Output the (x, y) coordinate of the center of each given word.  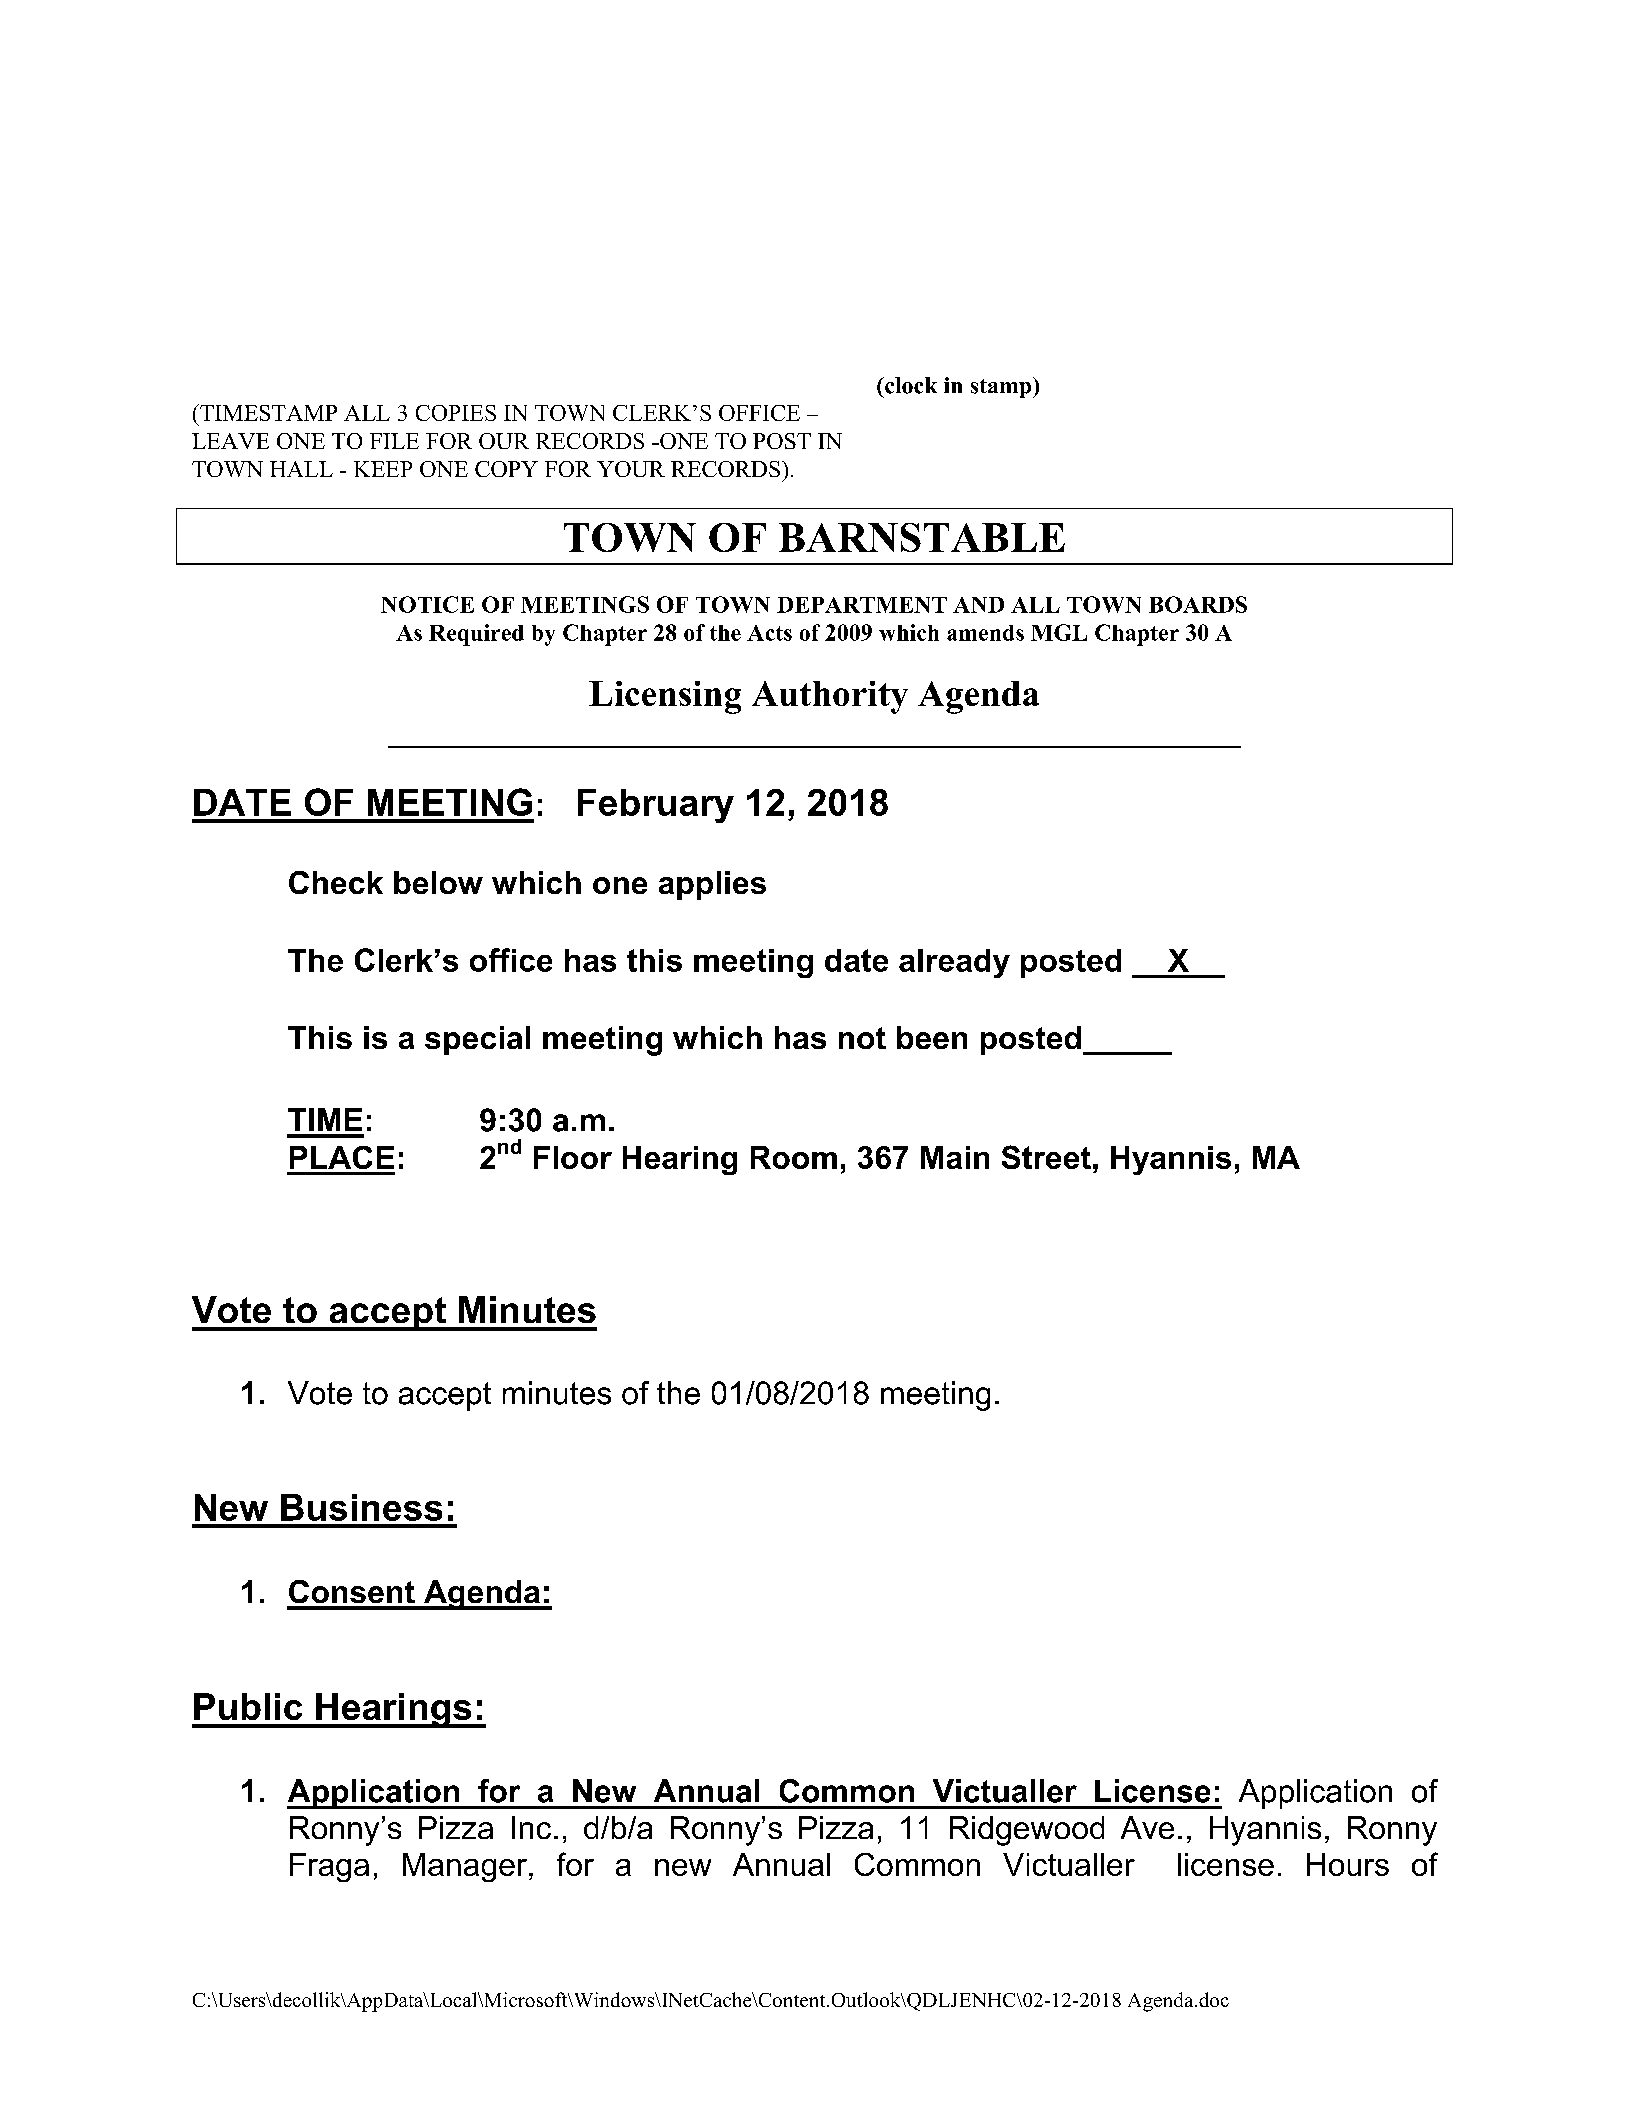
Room (794, 1157)
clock (910, 385)
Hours (1348, 1864)
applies (712, 885)
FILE (394, 441)
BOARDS (1198, 604)
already (954, 963)
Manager (466, 1867)
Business (361, 1507)
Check (336, 882)
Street (1046, 1157)
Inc (531, 1827)
